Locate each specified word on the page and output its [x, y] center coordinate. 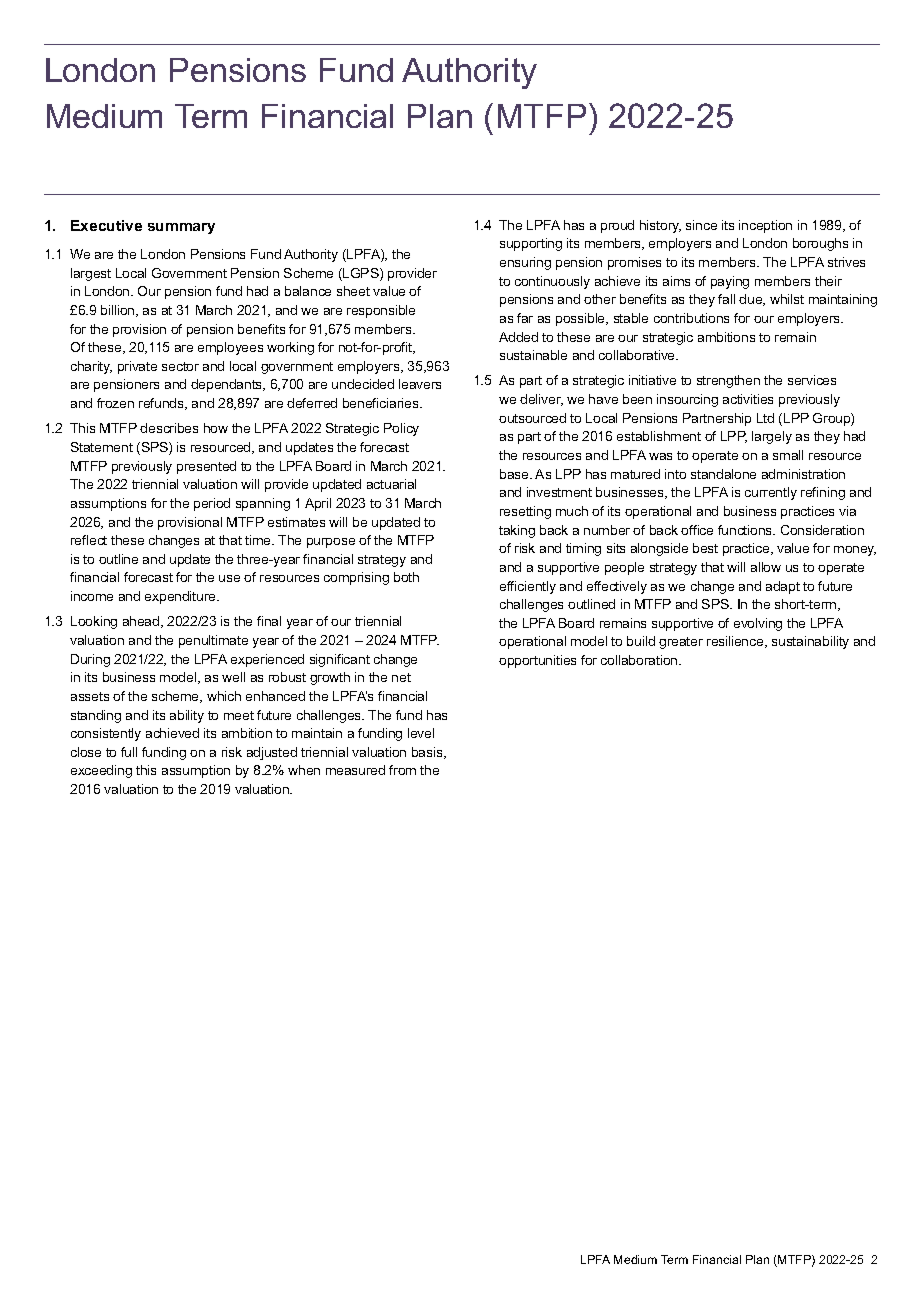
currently [771, 493]
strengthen [728, 381]
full [129, 752]
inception [765, 226]
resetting [525, 512]
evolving [758, 624]
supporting [531, 244]
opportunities [537, 661]
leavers [420, 384]
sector [180, 366]
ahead [142, 622]
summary [181, 228]
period [212, 504]
